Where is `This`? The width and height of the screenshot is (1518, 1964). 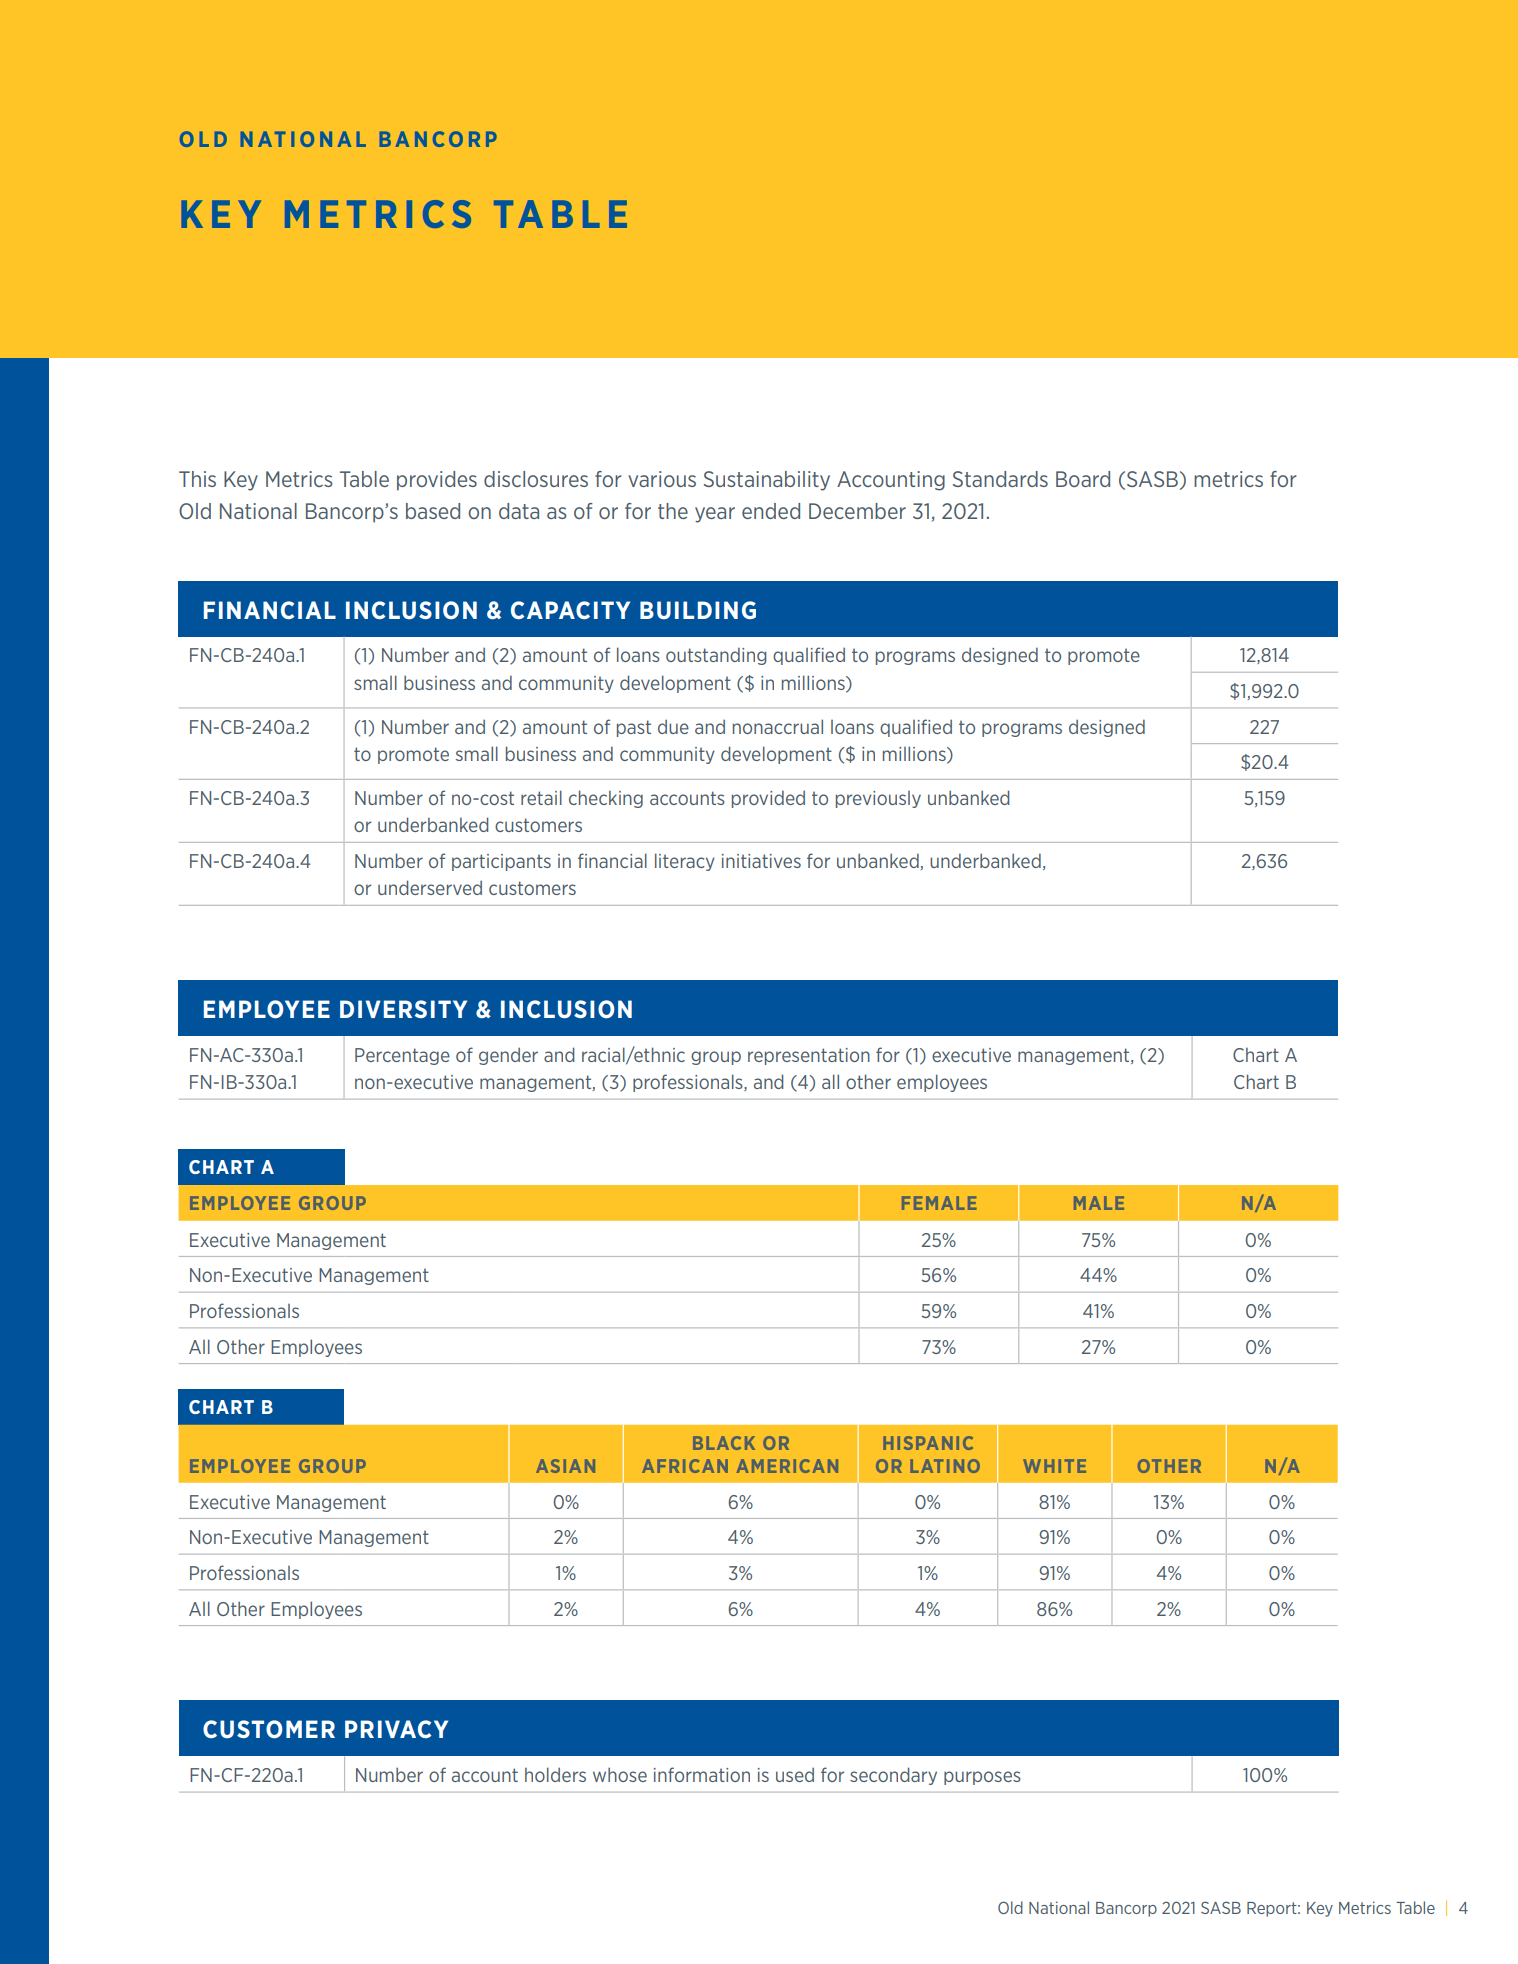 This is located at coordinates (197, 479).
